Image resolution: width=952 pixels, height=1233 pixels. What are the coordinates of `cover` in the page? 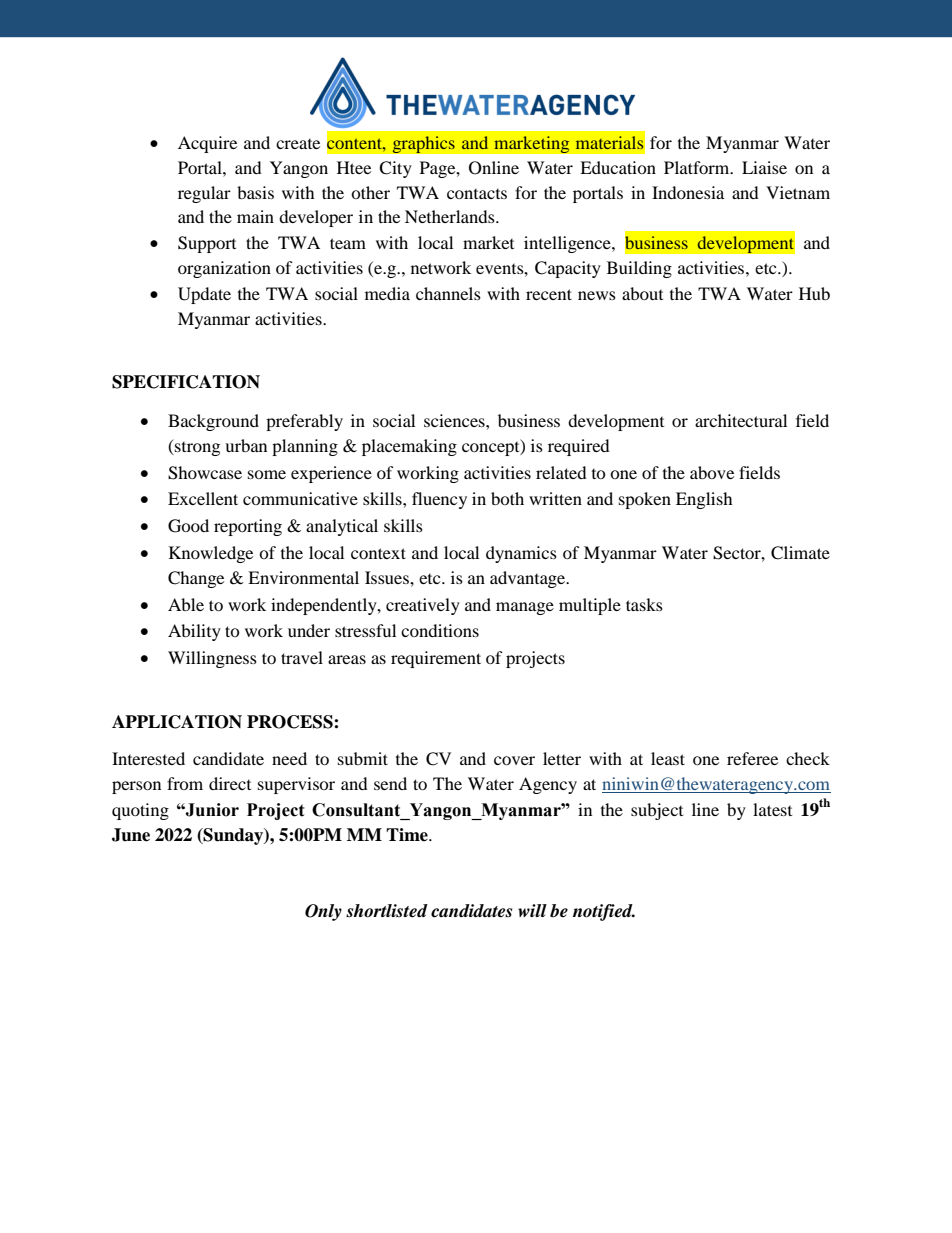 It's located at (514, 760).
